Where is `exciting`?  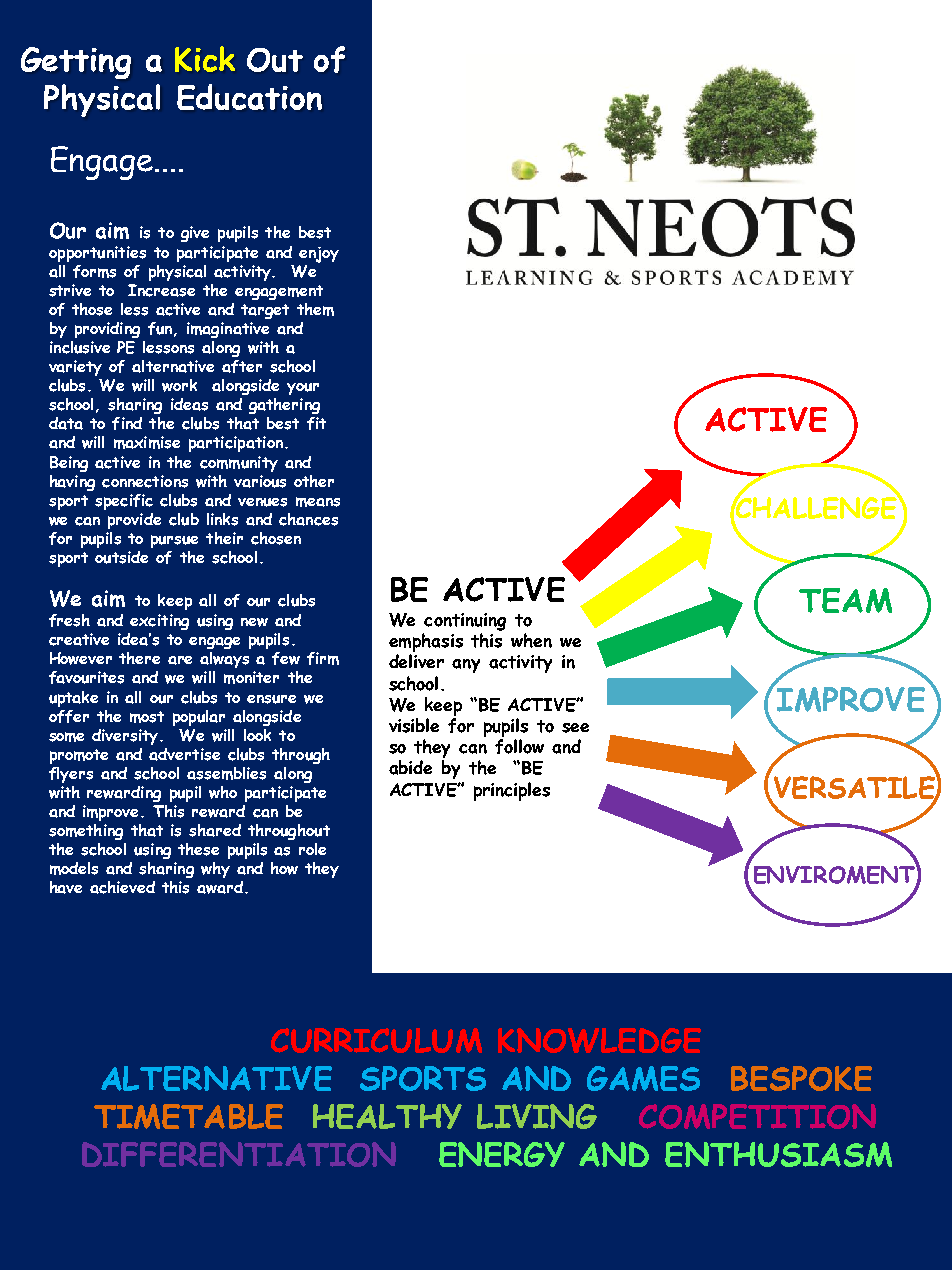
exciting is located at coordinates (159, 622).
